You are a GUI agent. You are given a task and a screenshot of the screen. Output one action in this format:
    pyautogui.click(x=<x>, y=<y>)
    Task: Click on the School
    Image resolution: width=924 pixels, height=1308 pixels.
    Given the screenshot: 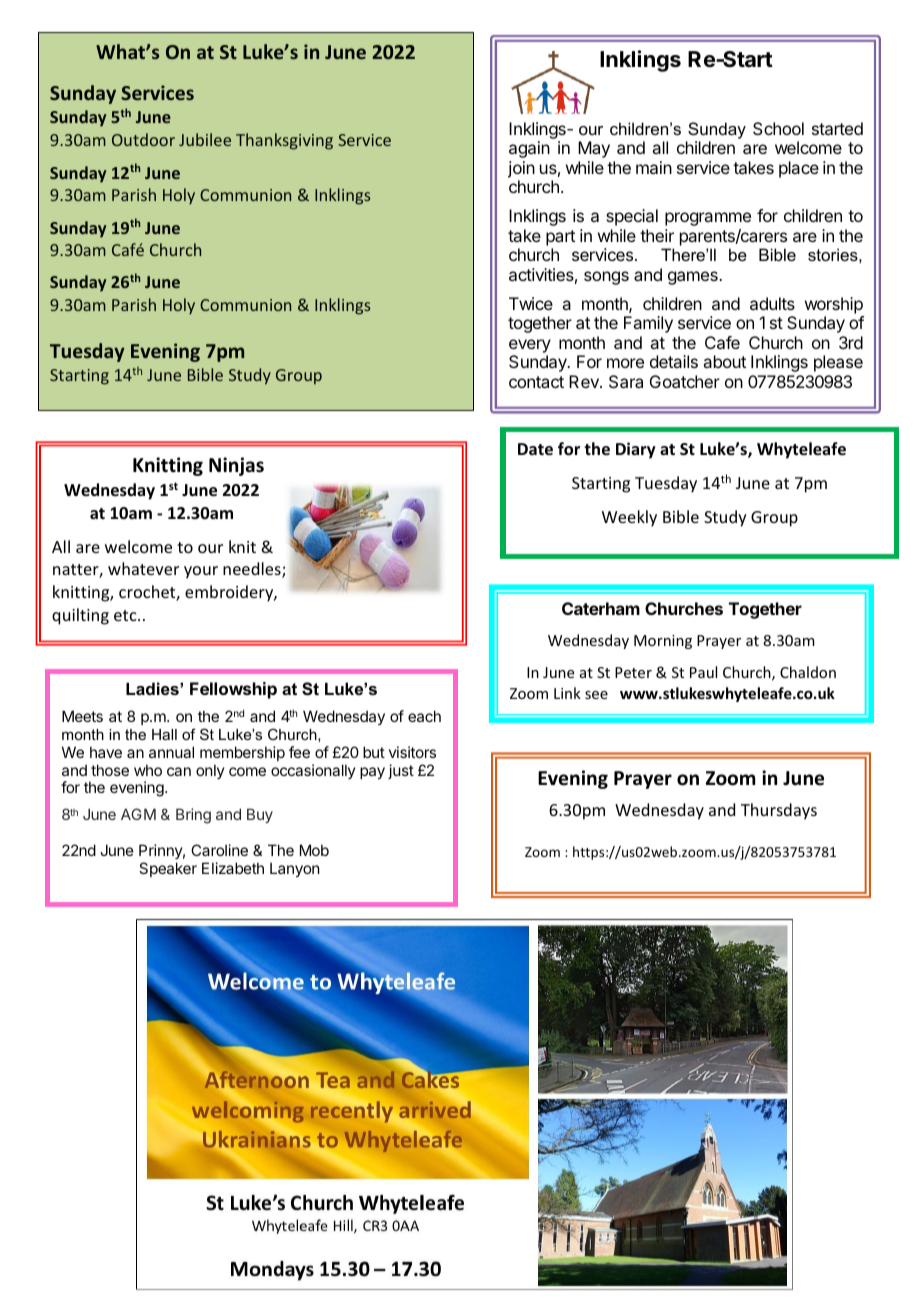 What is the action you would take?
    pyautogui.click(x=778, y=128)
